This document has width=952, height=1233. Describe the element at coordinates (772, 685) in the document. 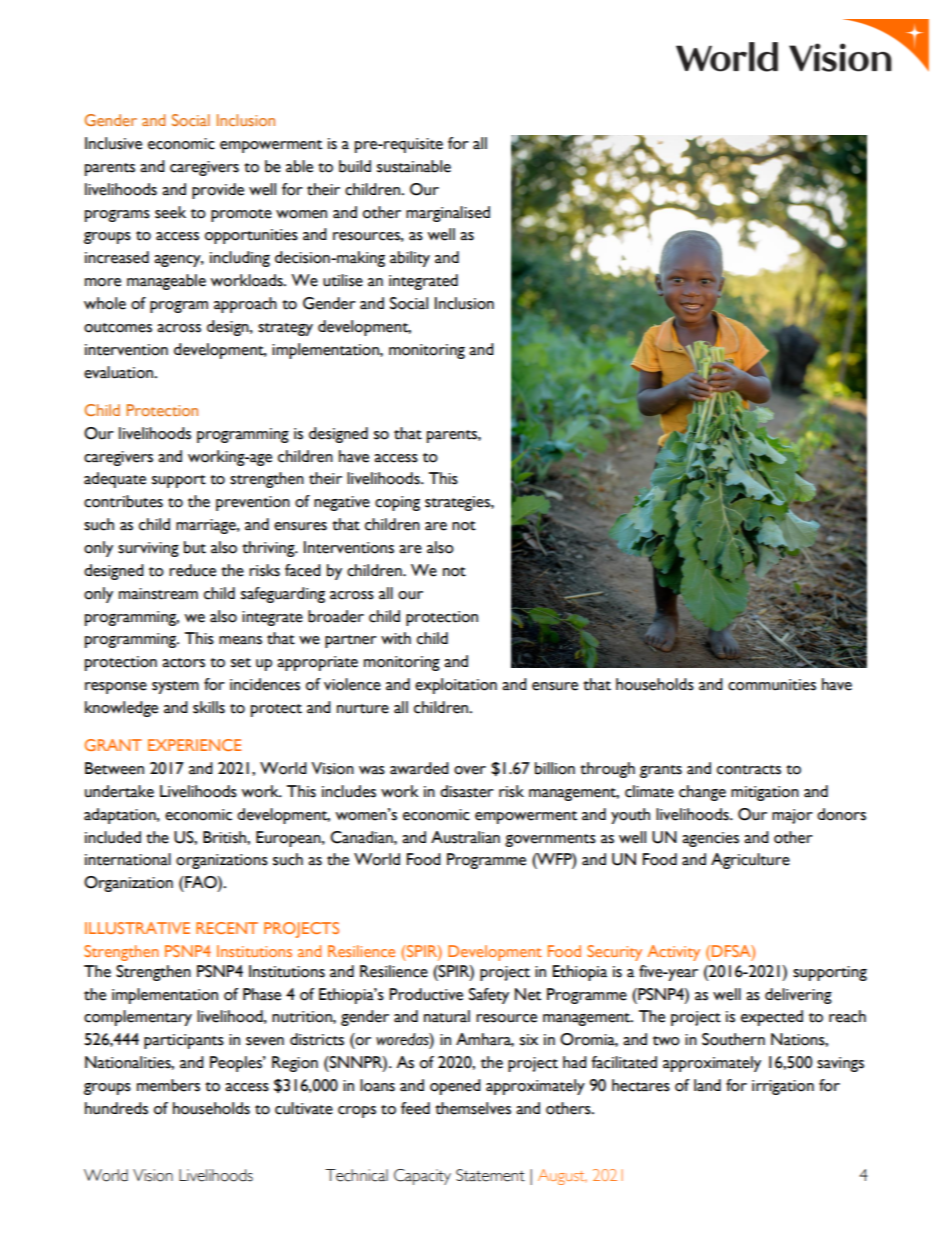

I see `communities` at that location.
